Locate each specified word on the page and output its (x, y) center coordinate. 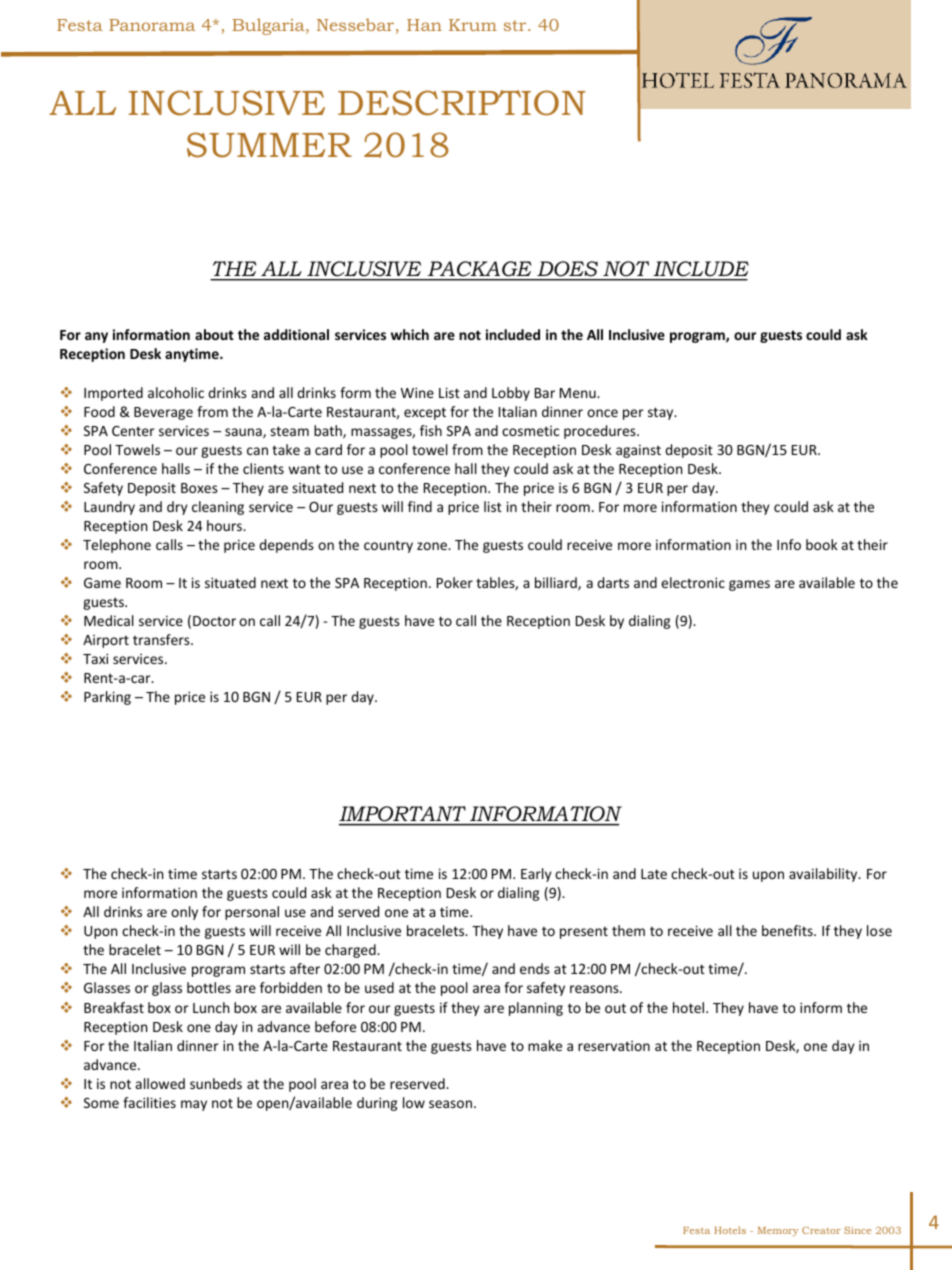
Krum (473, 25)
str (516, 25)
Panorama (152, 25)
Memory (778, 1231)
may (194, 1105)
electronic (693, 582)
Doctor (214, 621)
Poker (455, 582)
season (450, 1104)
